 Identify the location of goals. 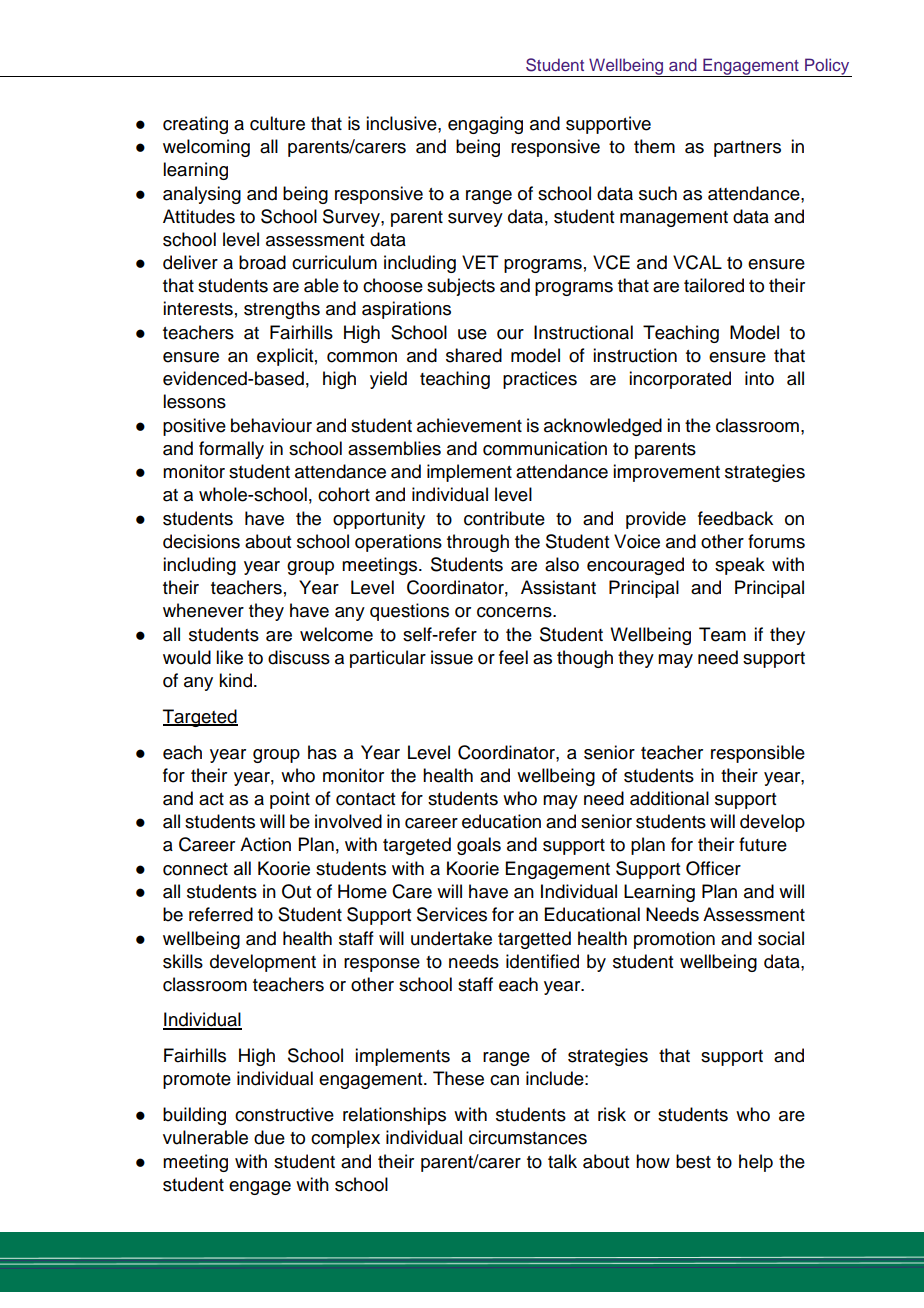
(479, 846).
